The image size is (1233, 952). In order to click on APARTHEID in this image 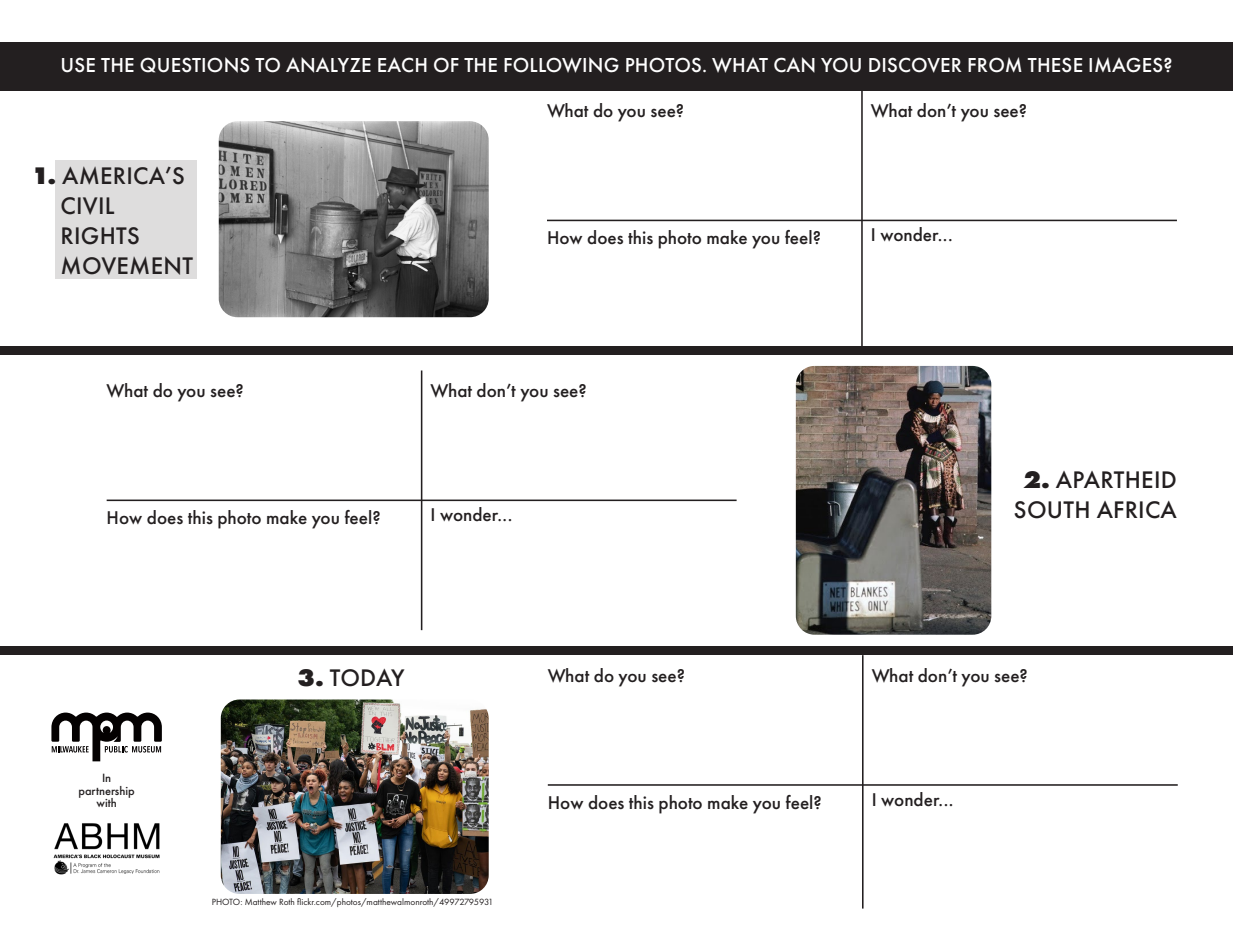, I will do `click(1116, 479)`.
